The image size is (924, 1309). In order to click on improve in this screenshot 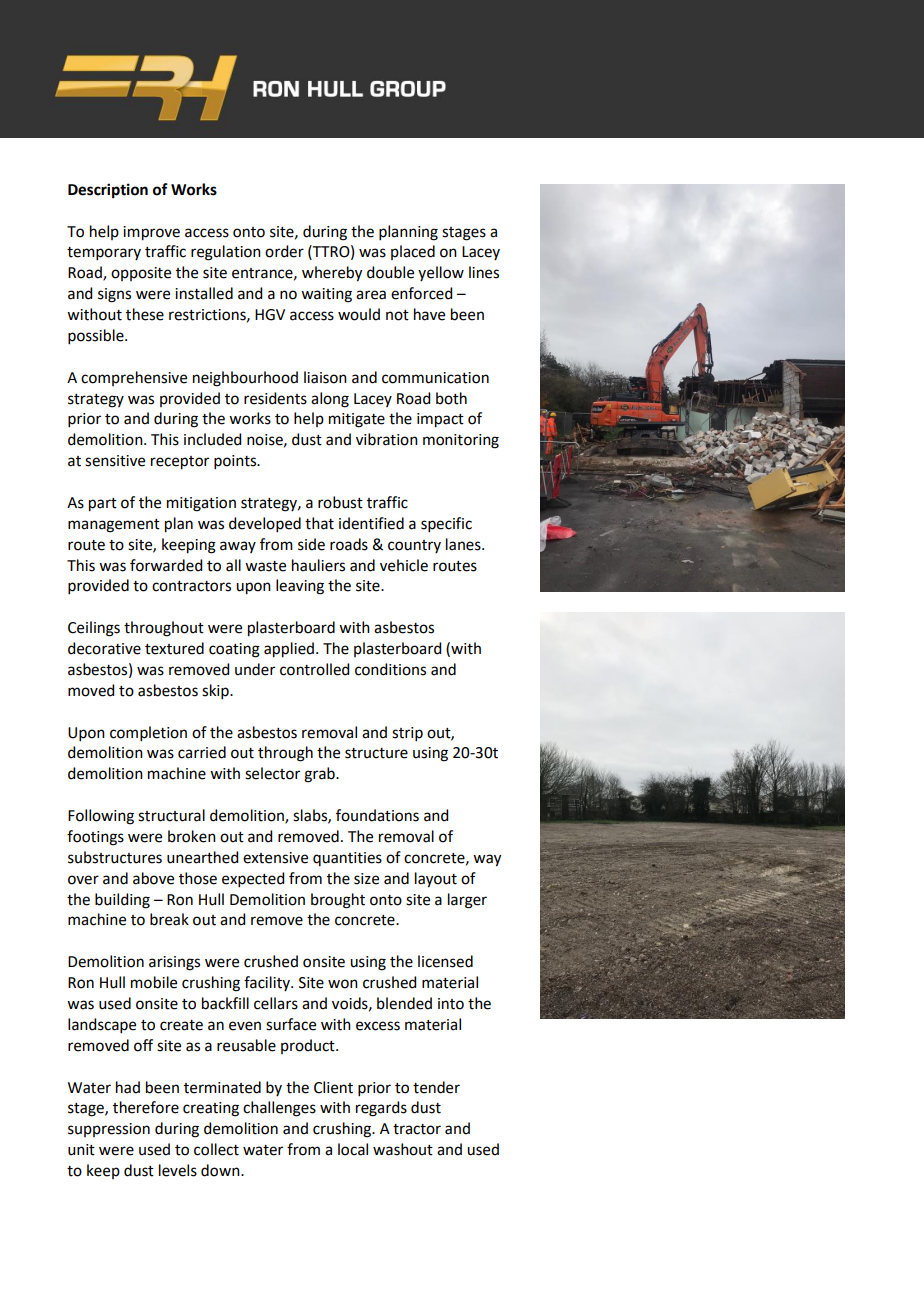, I will do `click(151, 233)`.
